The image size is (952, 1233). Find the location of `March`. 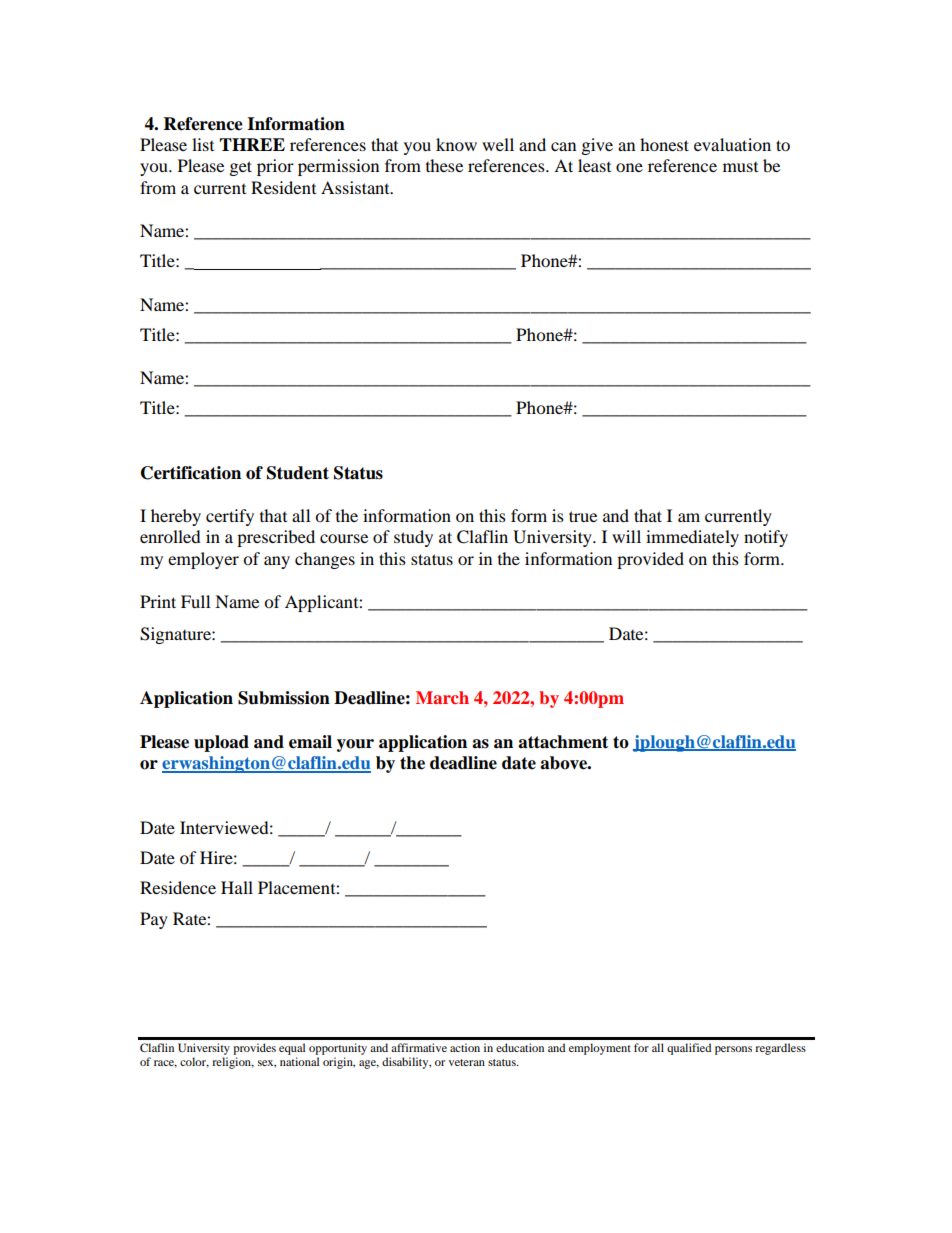

March is located at coordinates (442, 697).
